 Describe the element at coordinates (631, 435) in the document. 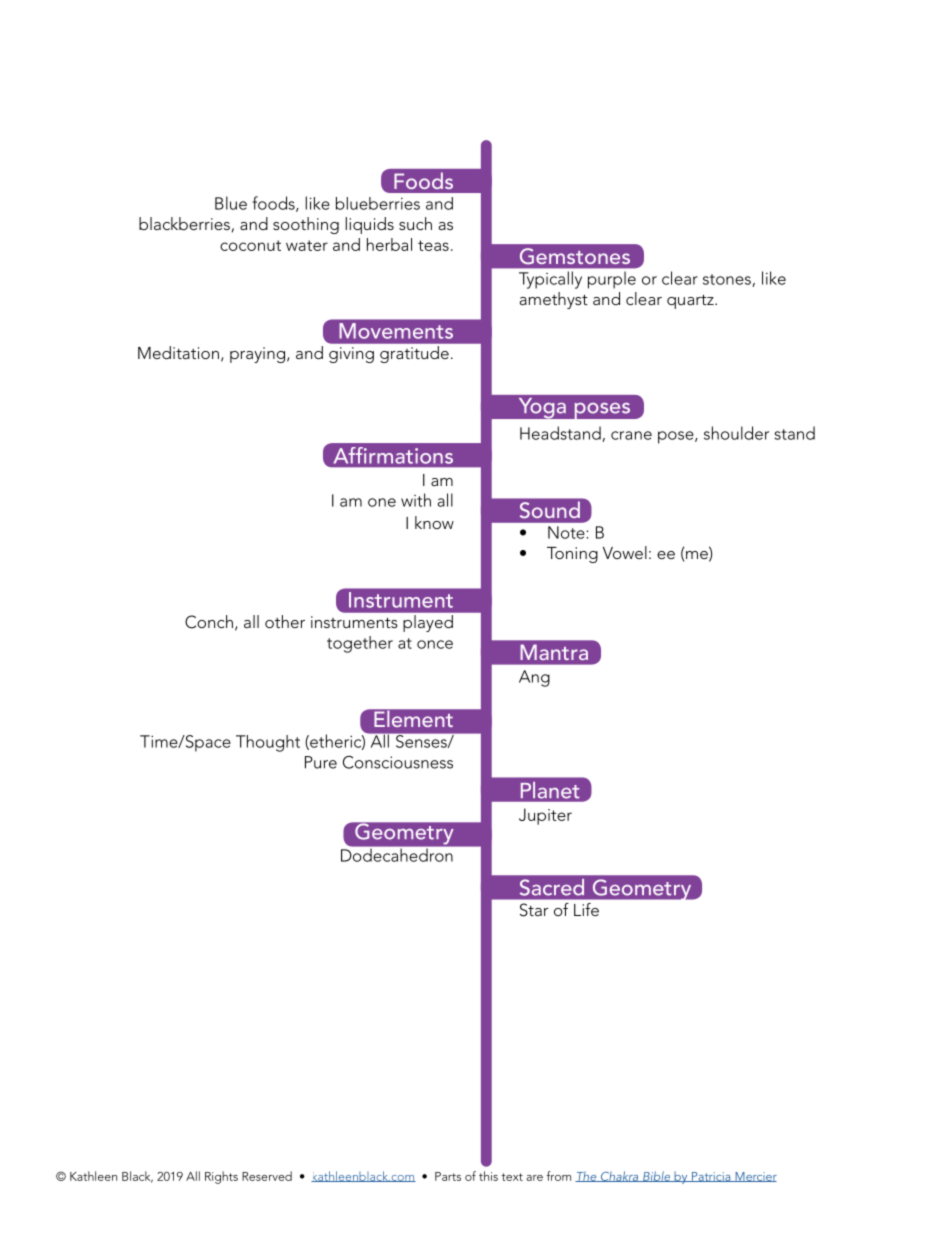

I see `crane` at that location.
